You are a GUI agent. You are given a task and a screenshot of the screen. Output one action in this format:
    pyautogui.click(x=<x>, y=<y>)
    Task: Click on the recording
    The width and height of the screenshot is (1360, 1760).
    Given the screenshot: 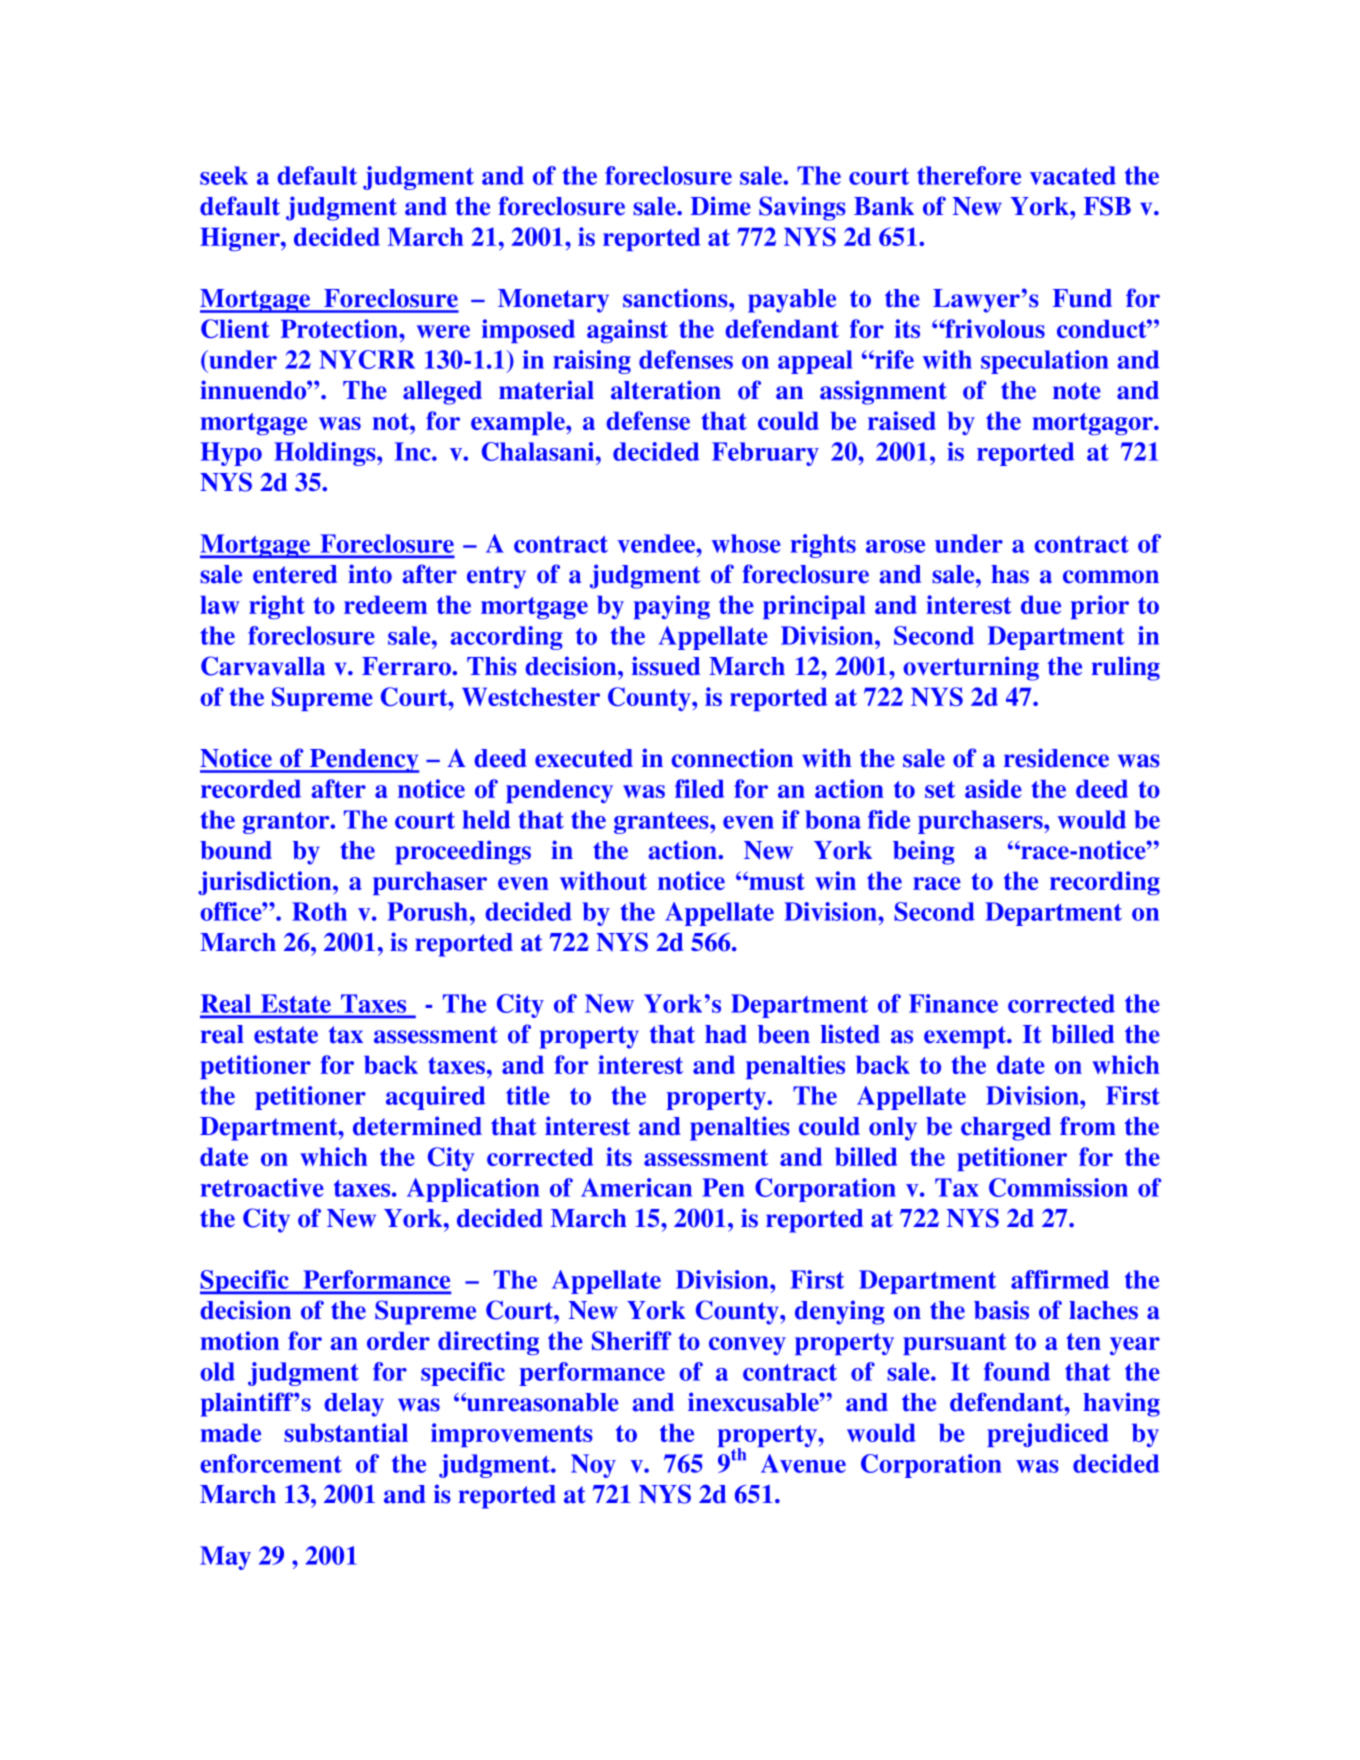 What is the action you would take?
    pyautogui.click(x=1105, y=883)
